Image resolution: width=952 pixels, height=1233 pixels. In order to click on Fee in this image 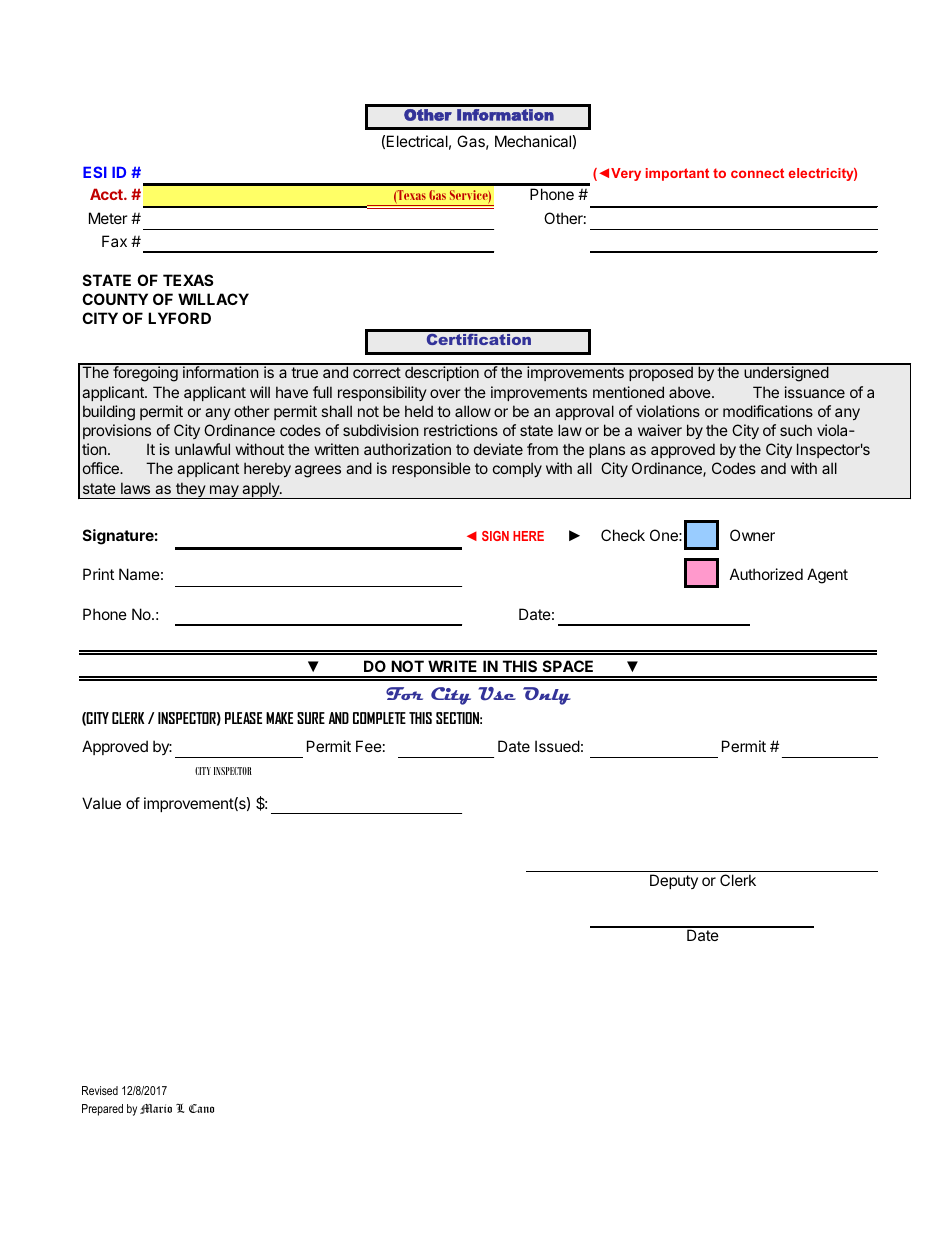, I will do `click(369, 746)`.
